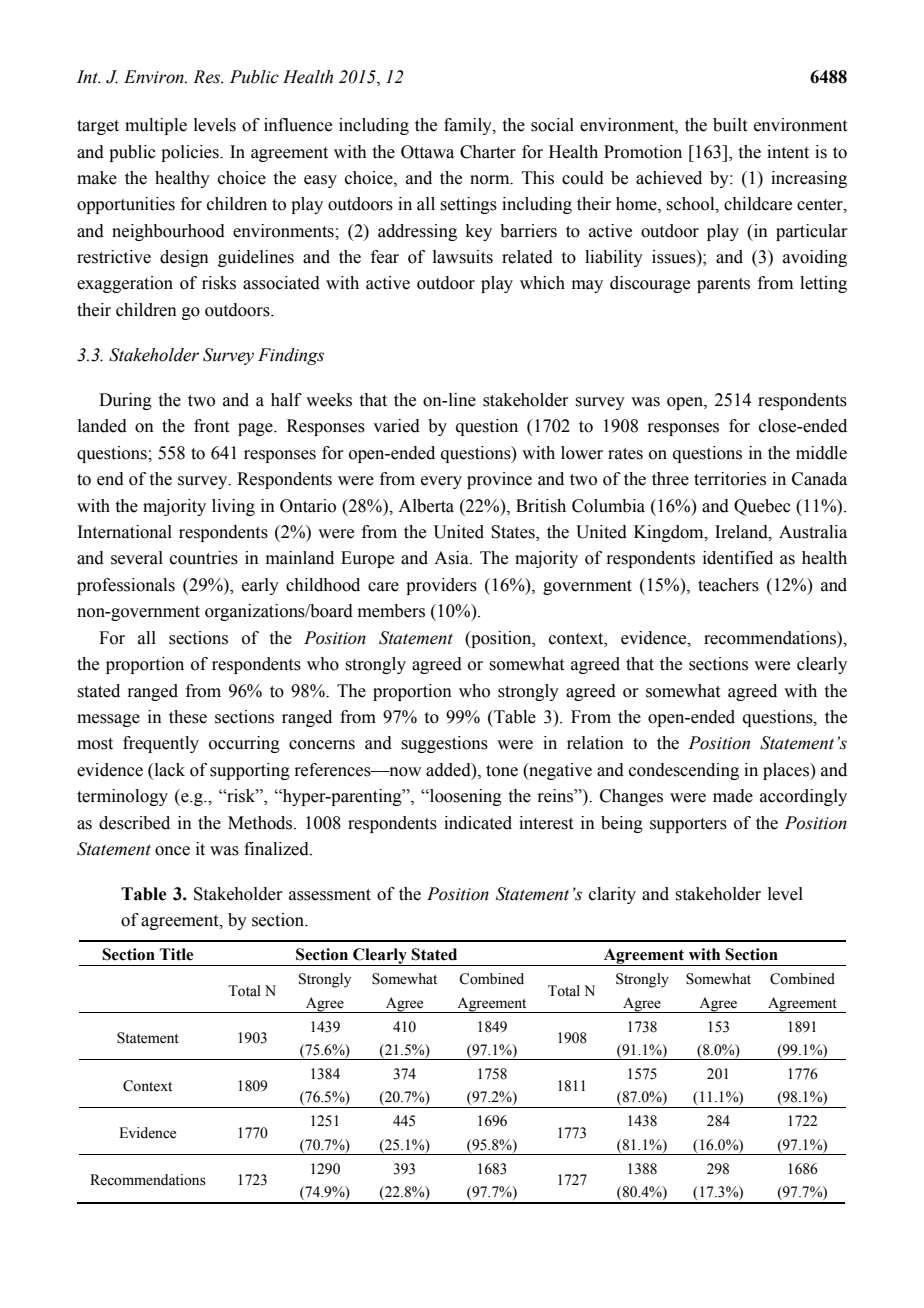 The width and height of the screenshot is (924, 1308). What do you see at coordinates (821, 453) in the screenshot?
I see `middle` at bounding box center [821, 453].
